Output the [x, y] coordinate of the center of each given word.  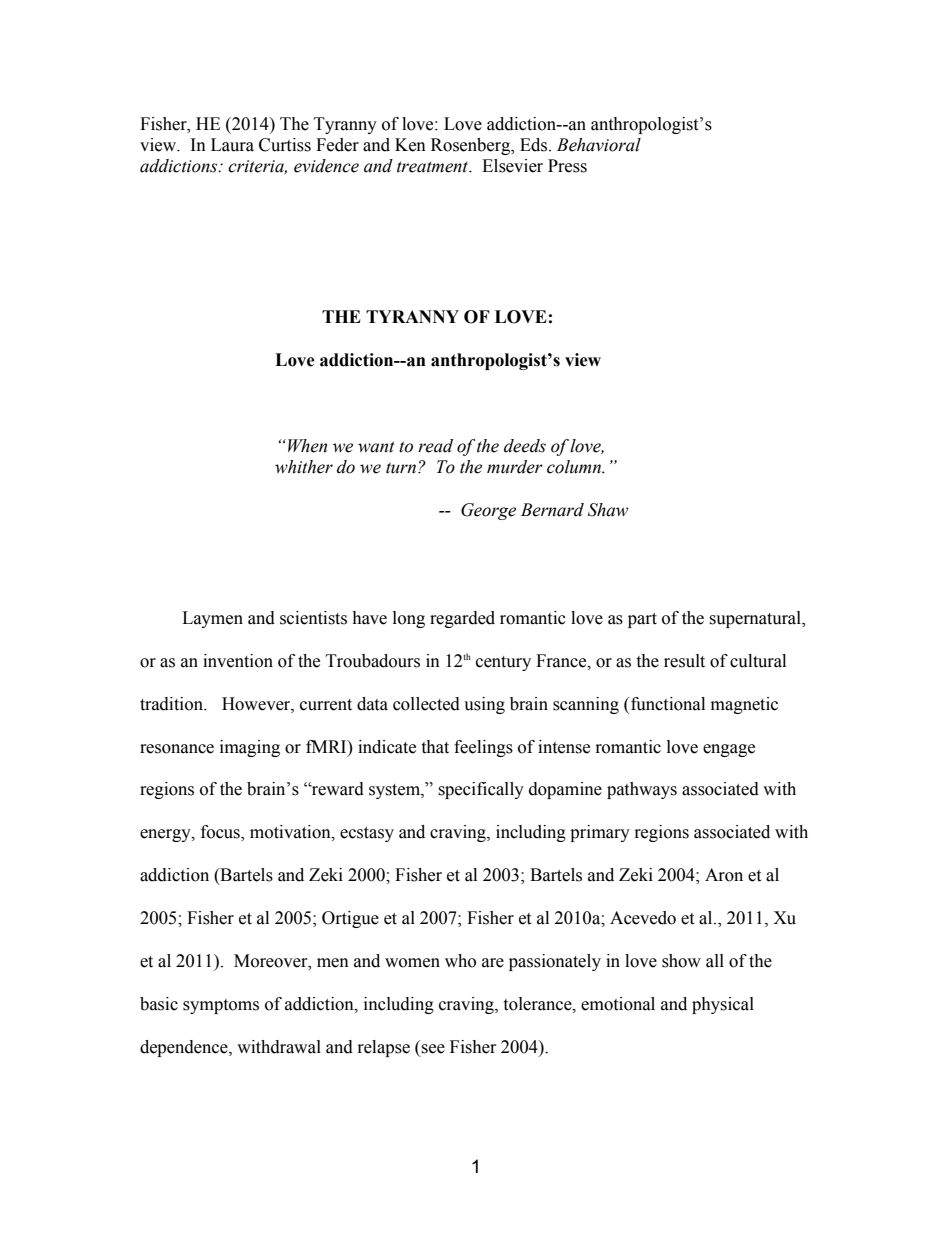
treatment [434, 167]
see [433, 1049]
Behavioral [599, 145]
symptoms [221, 1006]
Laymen [212, 619]
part [642, 620]
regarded [462, 619]
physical [723, 1005]
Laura [232, 145]
